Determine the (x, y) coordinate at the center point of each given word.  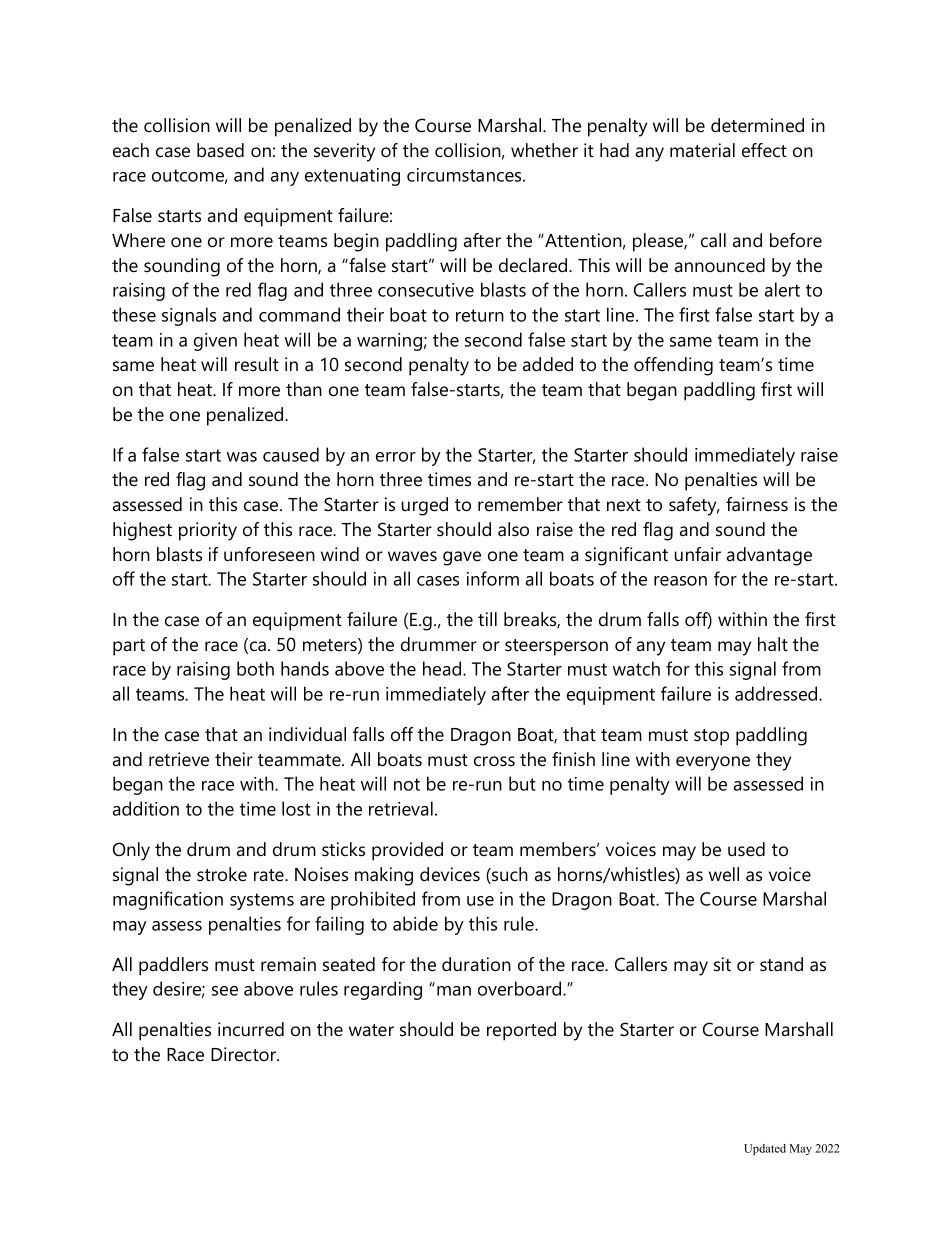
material (702, 150)
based (220, 150)
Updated (765, 1149)
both (255, 668)
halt (773, 644)
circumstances (465, 175)
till (487, 619)
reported (521, 1031)
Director (245, 1054)
